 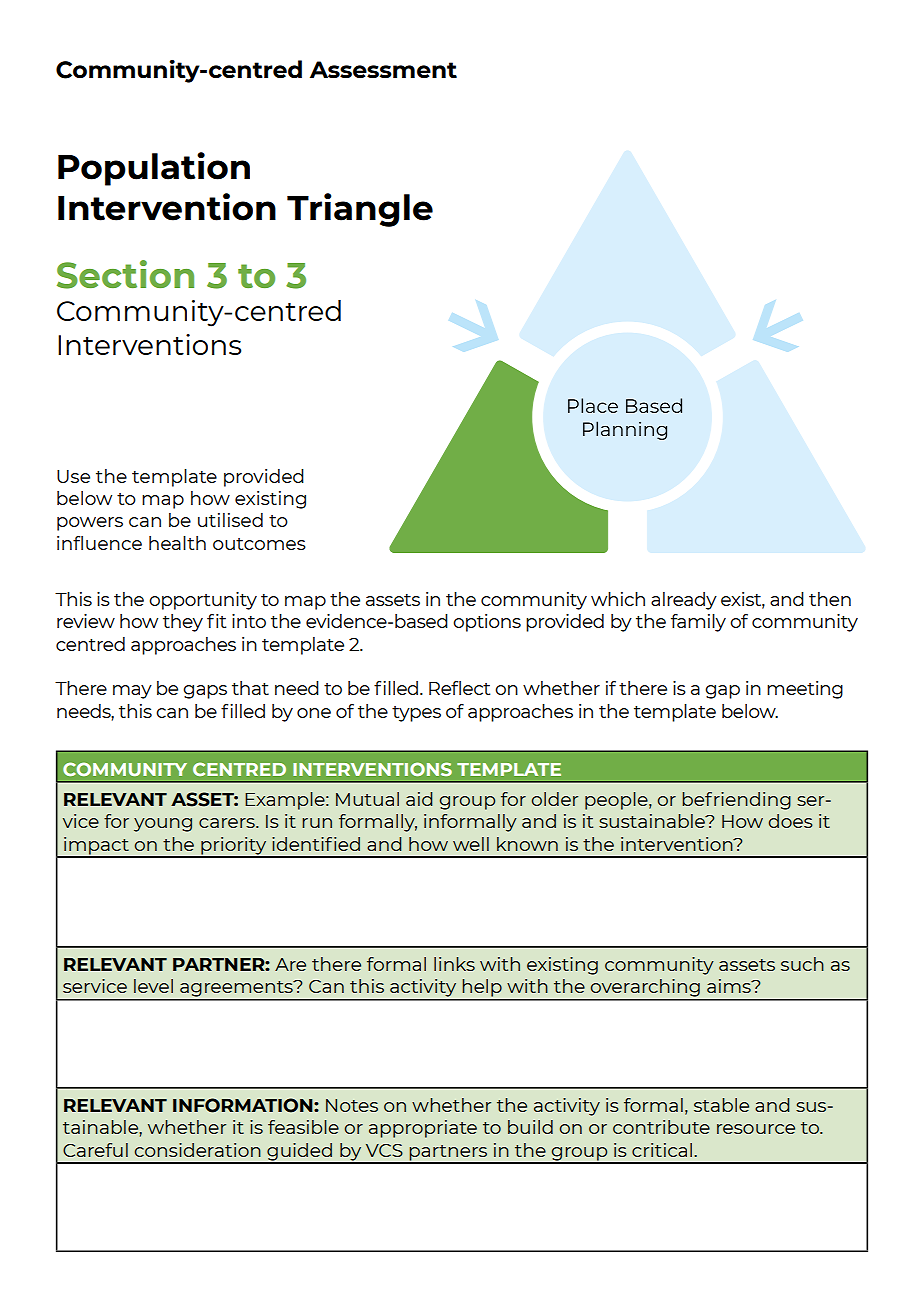 I want to click on resource, so click(x=756, y=1129).
